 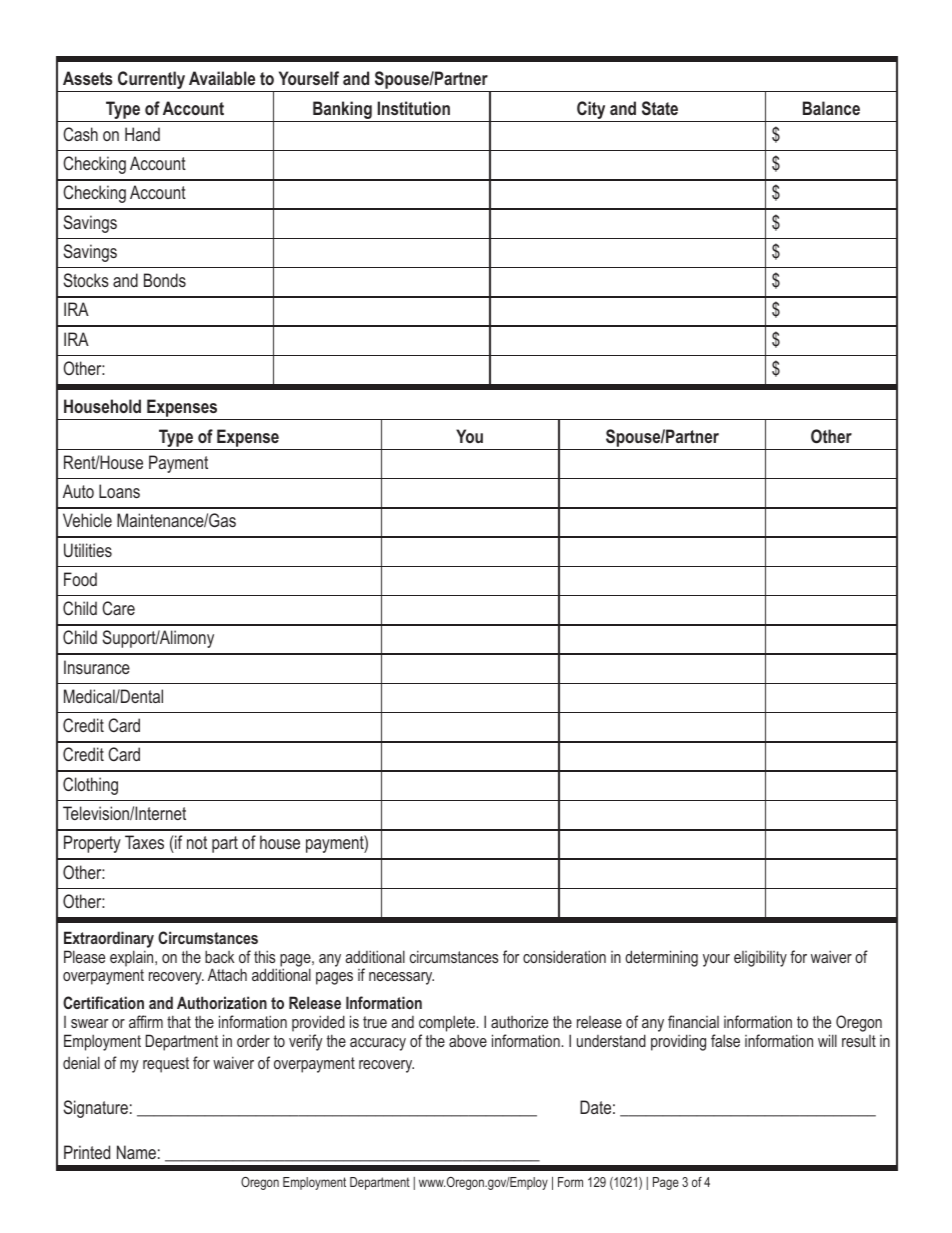 What do you see at coordinates (760, 959) in the screenshot?
I see `eligibility` at bounding box center [760, 959].
